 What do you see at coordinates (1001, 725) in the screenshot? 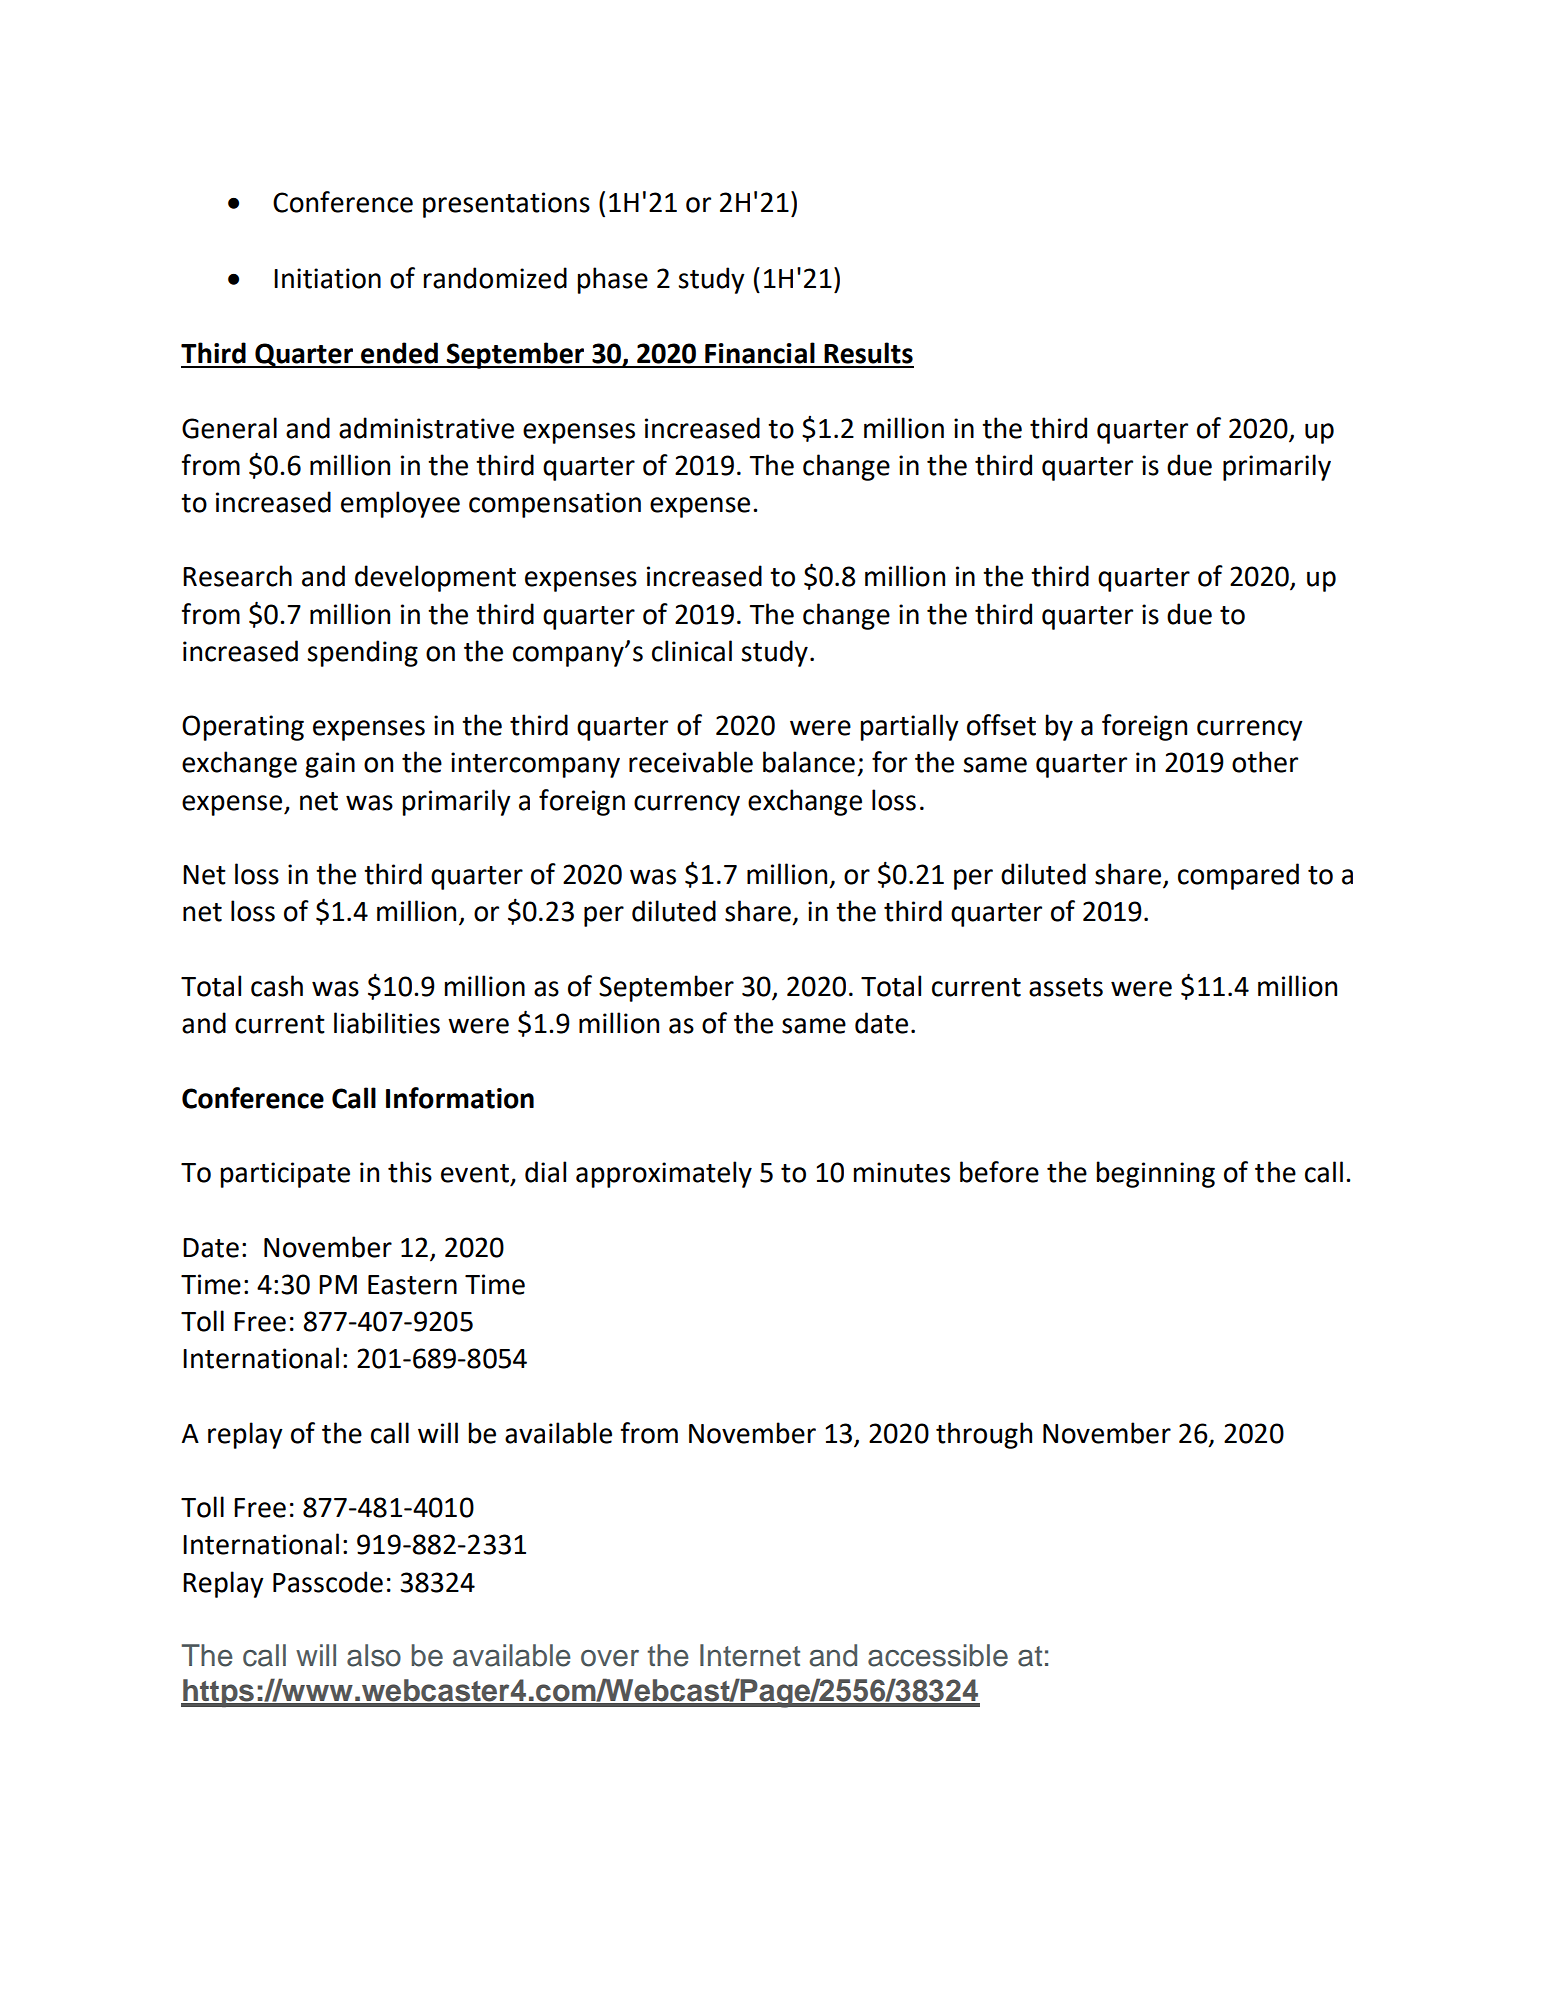
I see `offset` at bounding box center [1001, 725].
